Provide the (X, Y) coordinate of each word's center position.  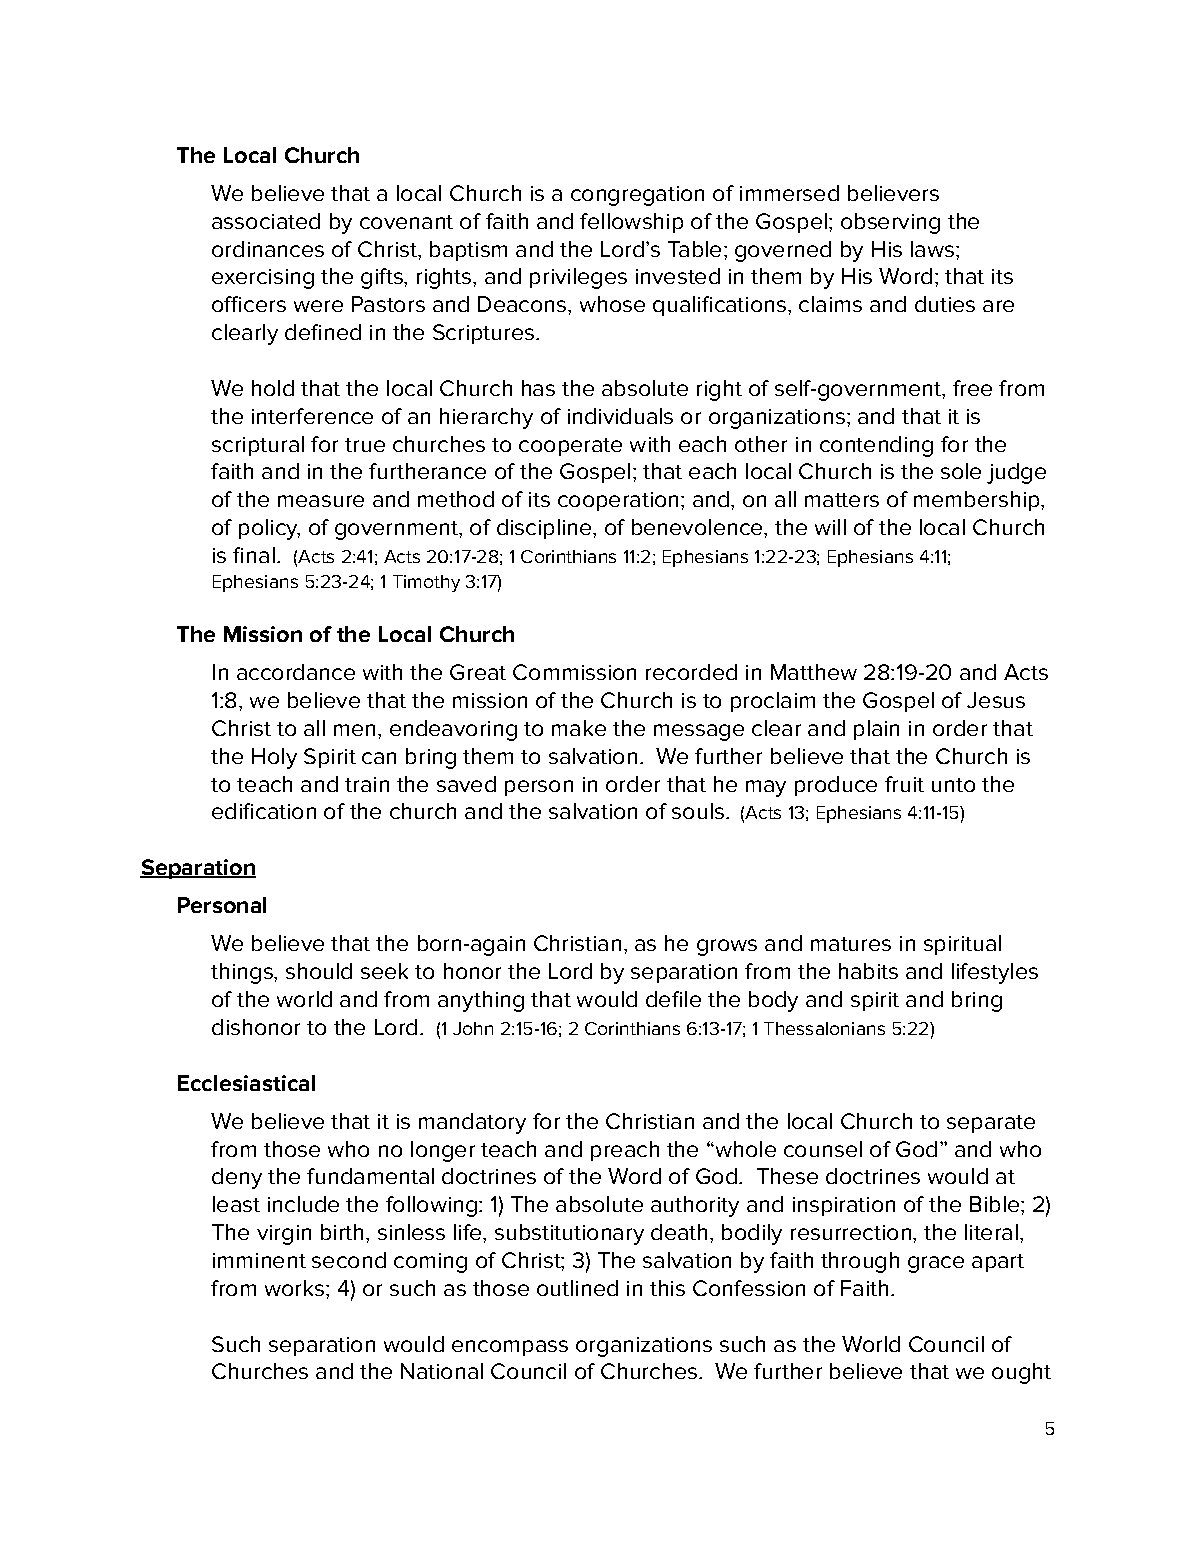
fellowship (631, 223)
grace (936, 1264)
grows (727, 947)
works (296, 1288)
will (830, 527)
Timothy (426, 583)
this (667, 1288)
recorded (691, 672)
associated (266, 221)
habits (868, 971)
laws (932, 249)
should (319, 971)
